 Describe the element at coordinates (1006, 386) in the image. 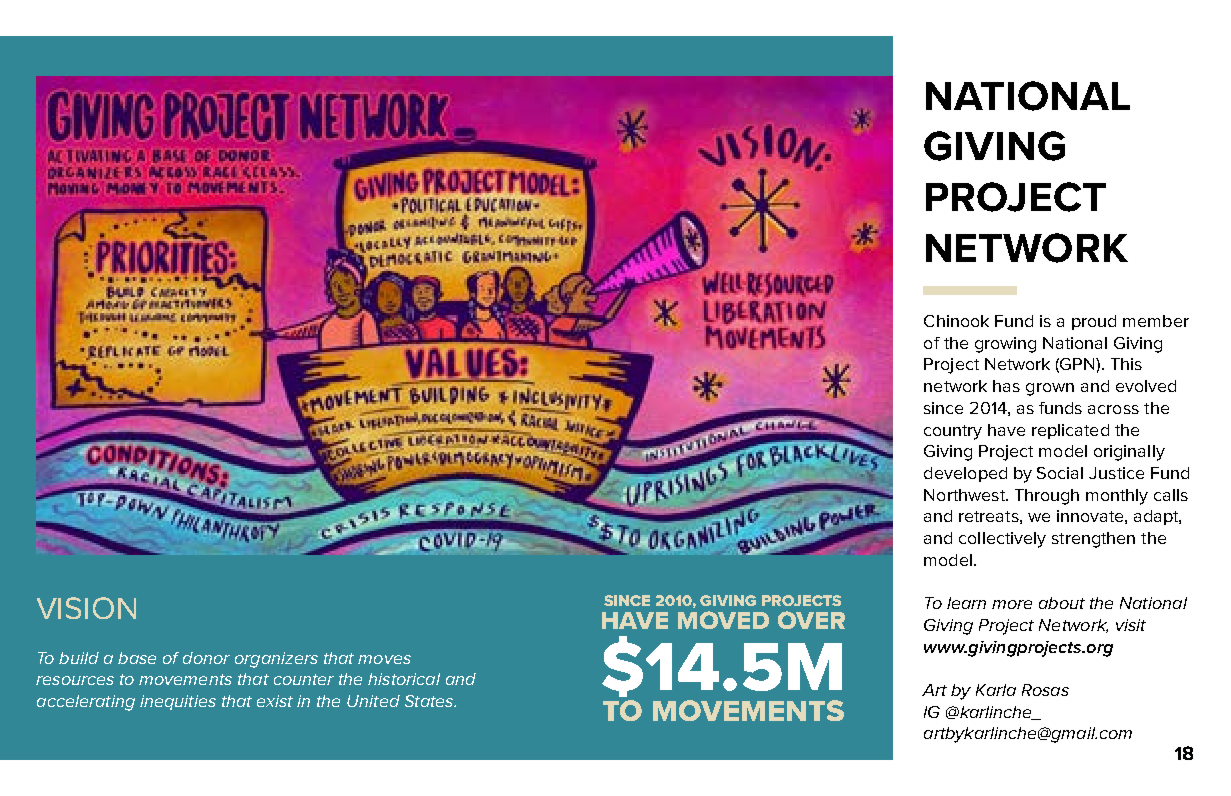

I see `has` at that location.
